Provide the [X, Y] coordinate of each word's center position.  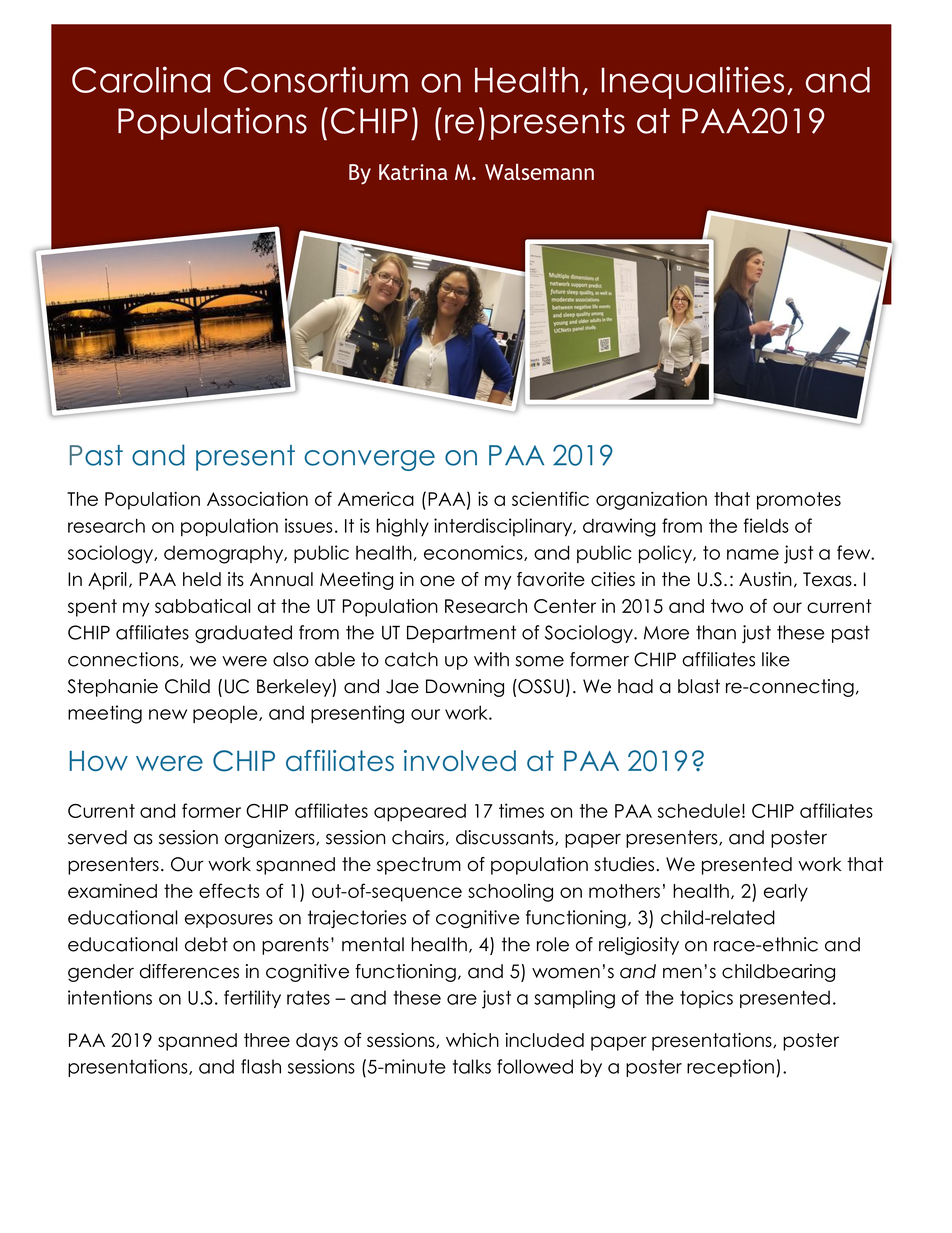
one [437, 581]
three [267, 1040]
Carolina [141, 79]
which [472, 1040]
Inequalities [693, 82]
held [202, 579]
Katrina [413, 172]
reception [730, 1068]
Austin [765, 579]
